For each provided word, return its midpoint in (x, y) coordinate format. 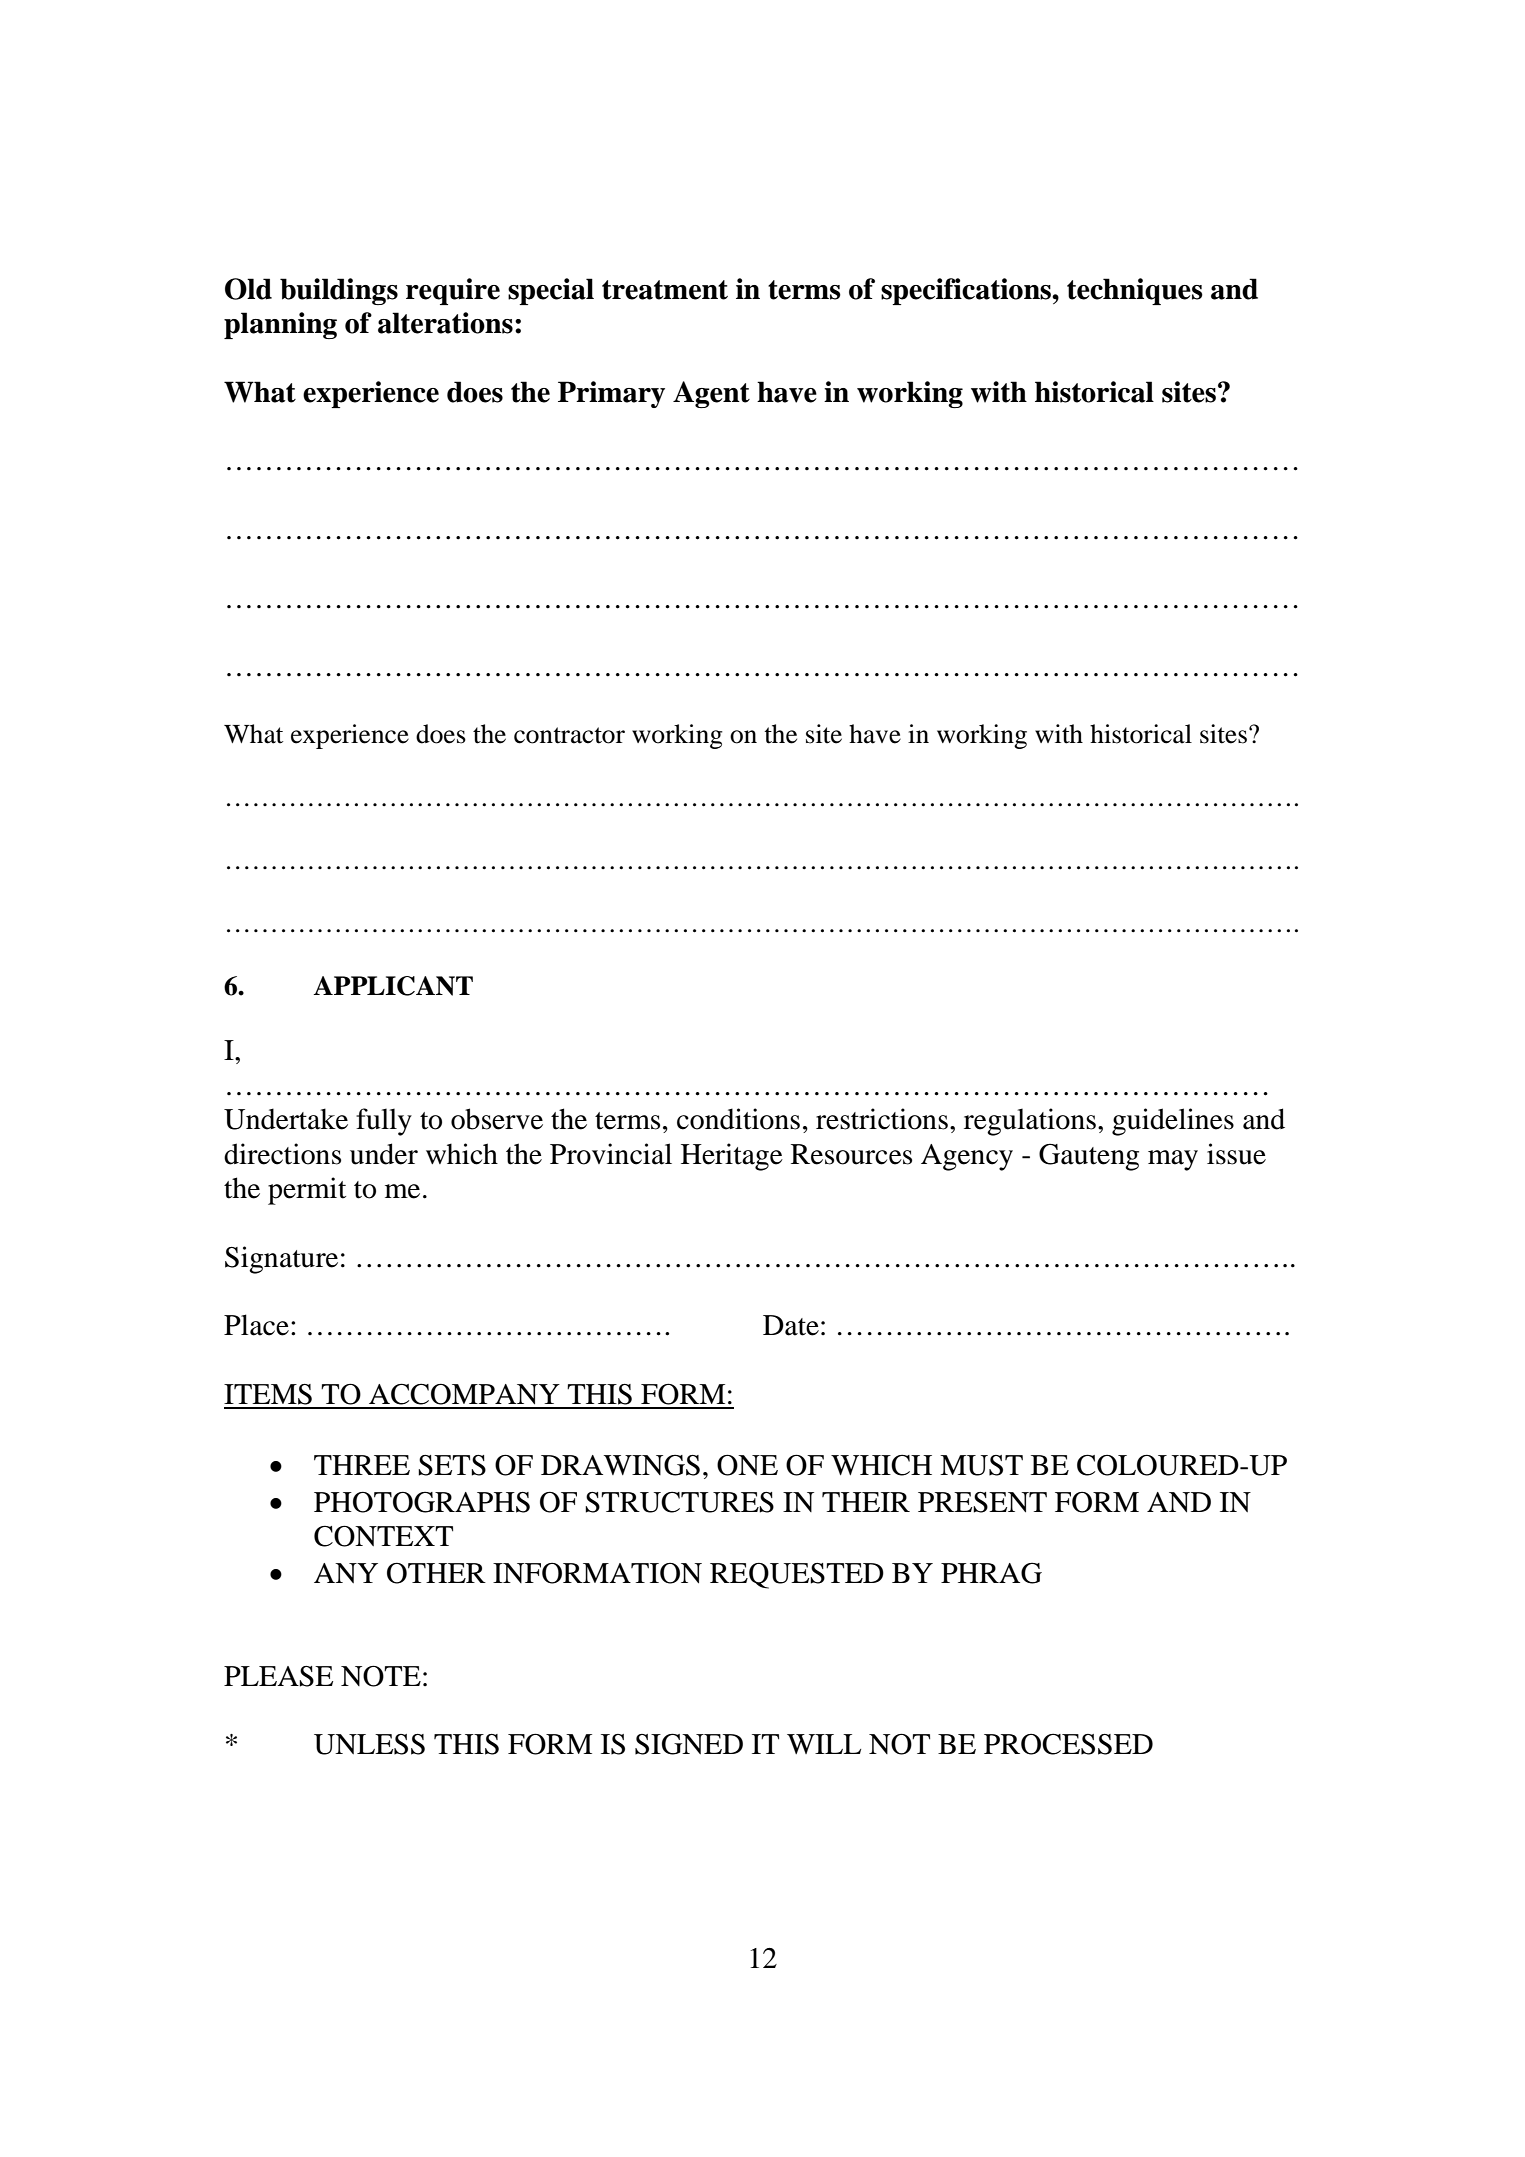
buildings (339, 291)
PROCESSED (1068, 1744)
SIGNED (689, 1744)
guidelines (1173, 1122)
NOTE (381, 1676)
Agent (711, 394)
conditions (738, 1119)
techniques (1135, 291)
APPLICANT (393, 986)
